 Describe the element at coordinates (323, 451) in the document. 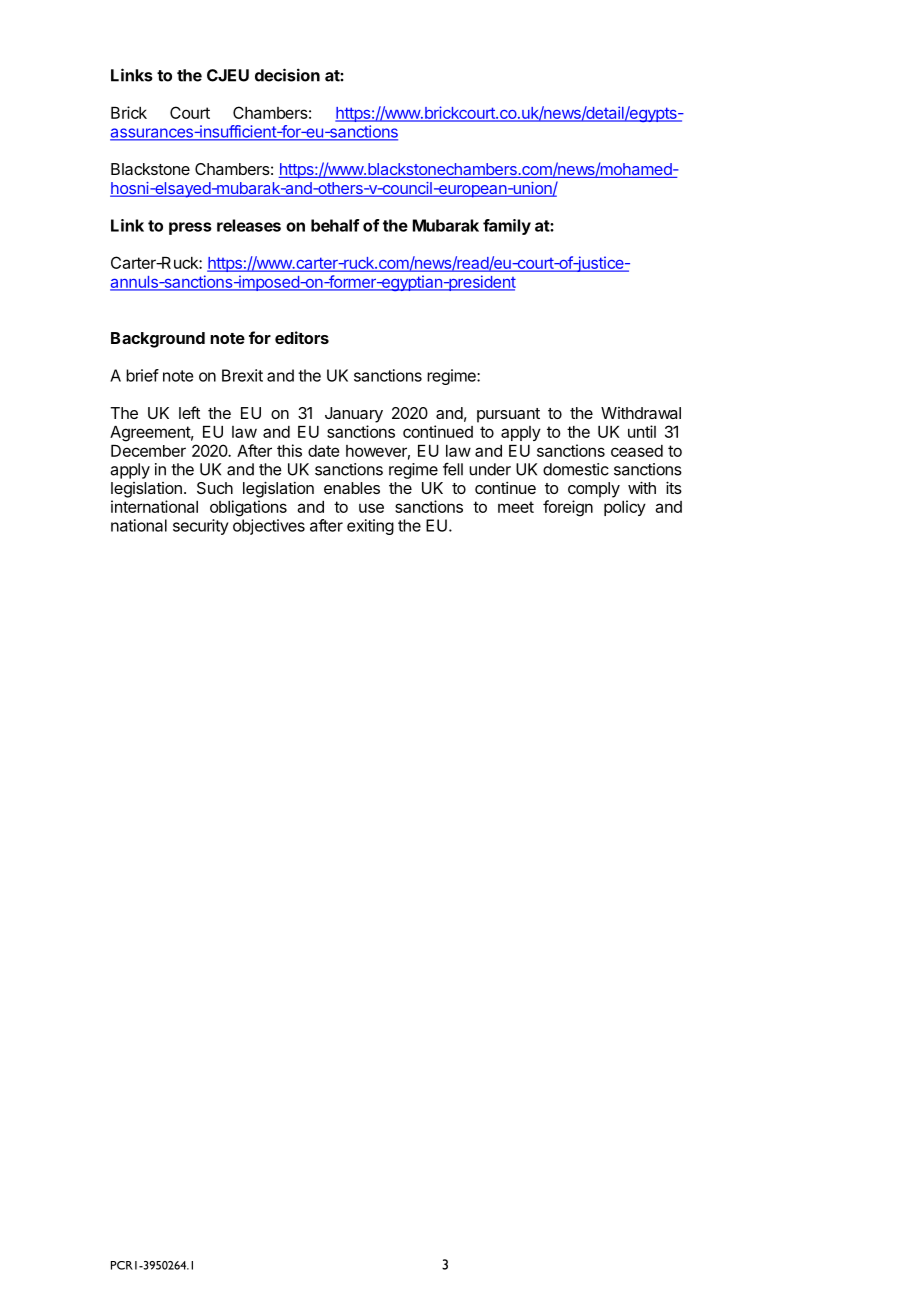

I see `date` at that location.
